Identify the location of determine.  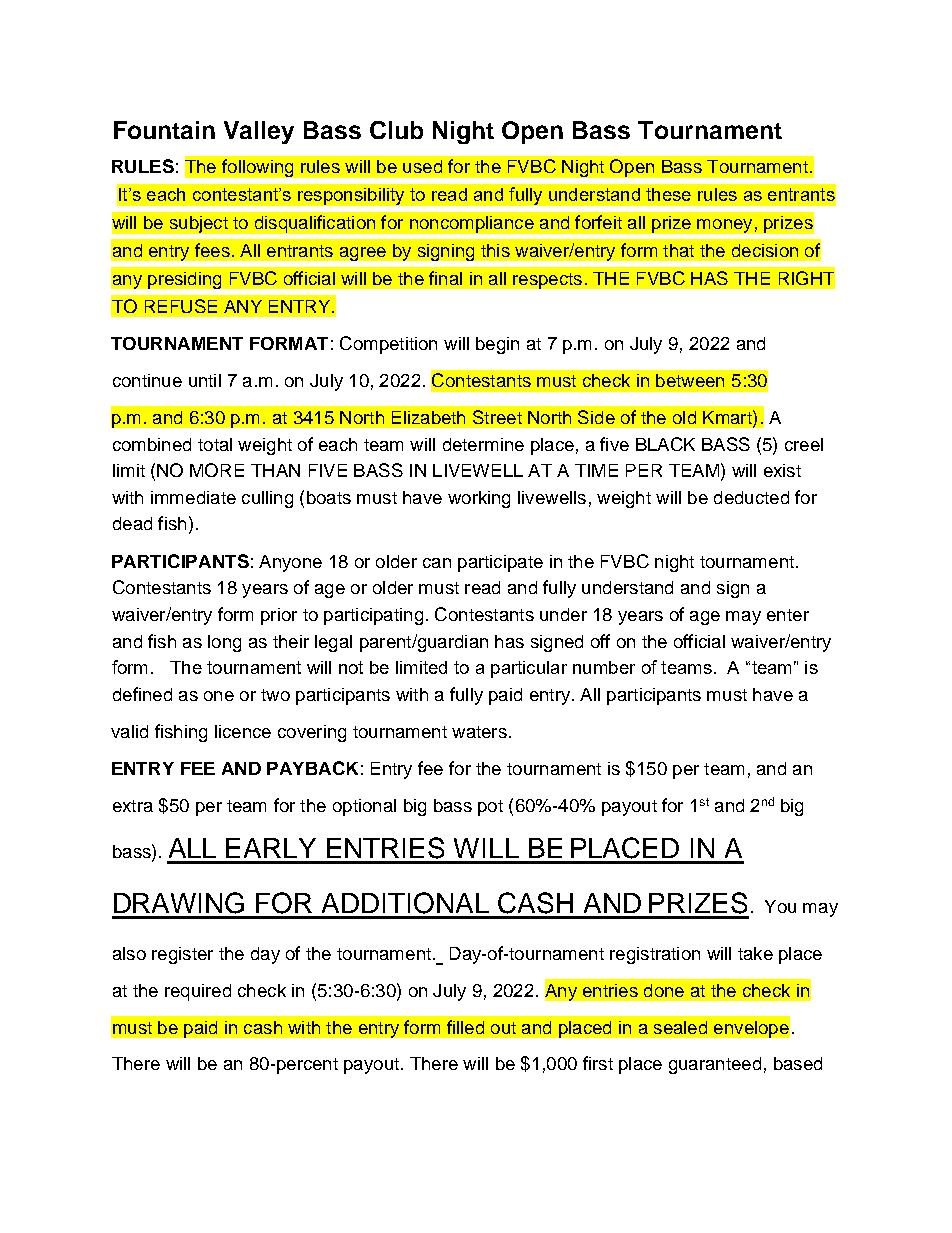
(483, 444).
